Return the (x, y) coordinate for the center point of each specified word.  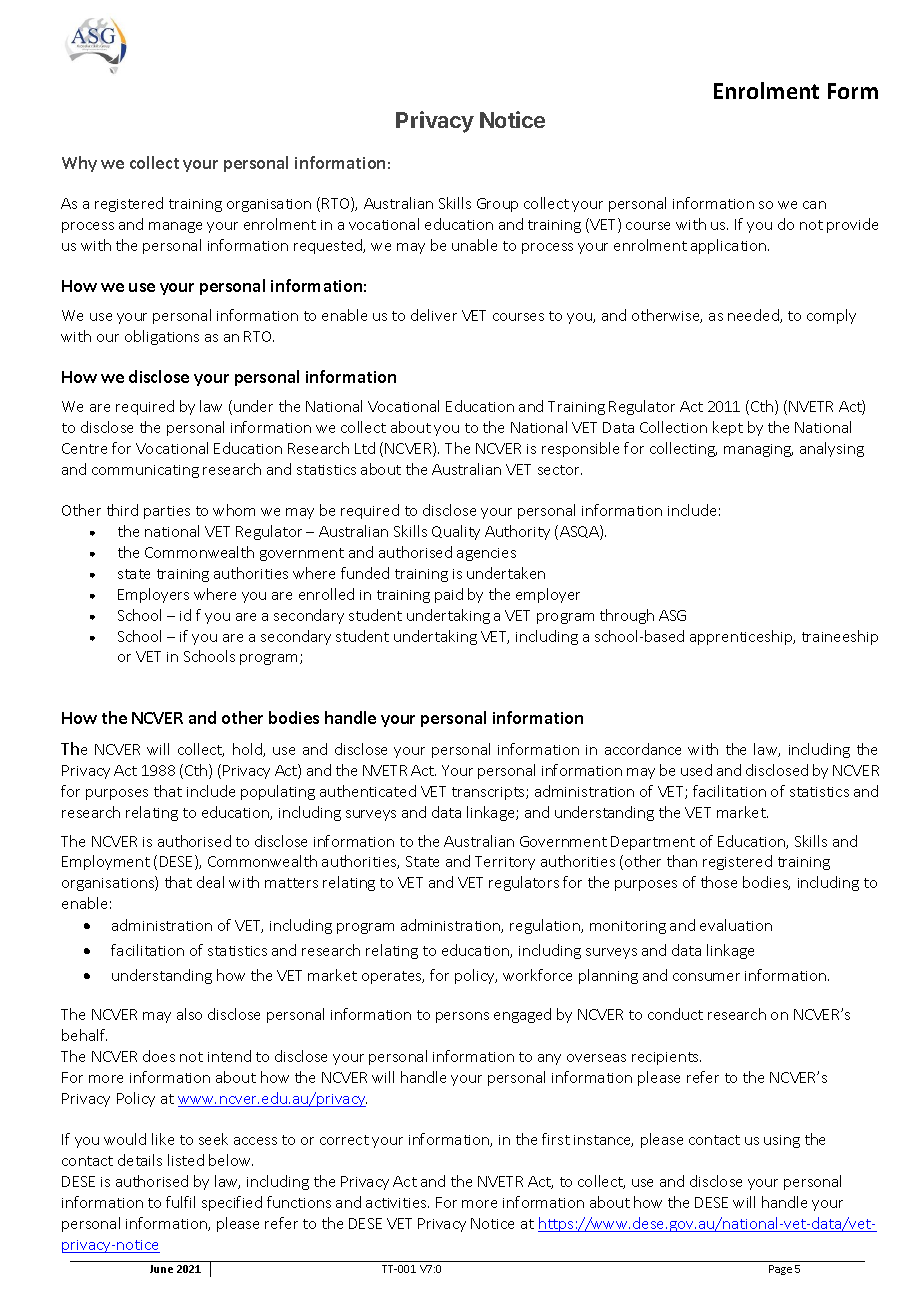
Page (780, 1270)
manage (175, 227)
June (161, 1269)
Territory (505, 863)
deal (210, 882)
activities (397, 1203)
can (814, 205)
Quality (456, 532)
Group (497, 205)
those (719, 882)
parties (167, 512)
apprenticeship (742, 637)
